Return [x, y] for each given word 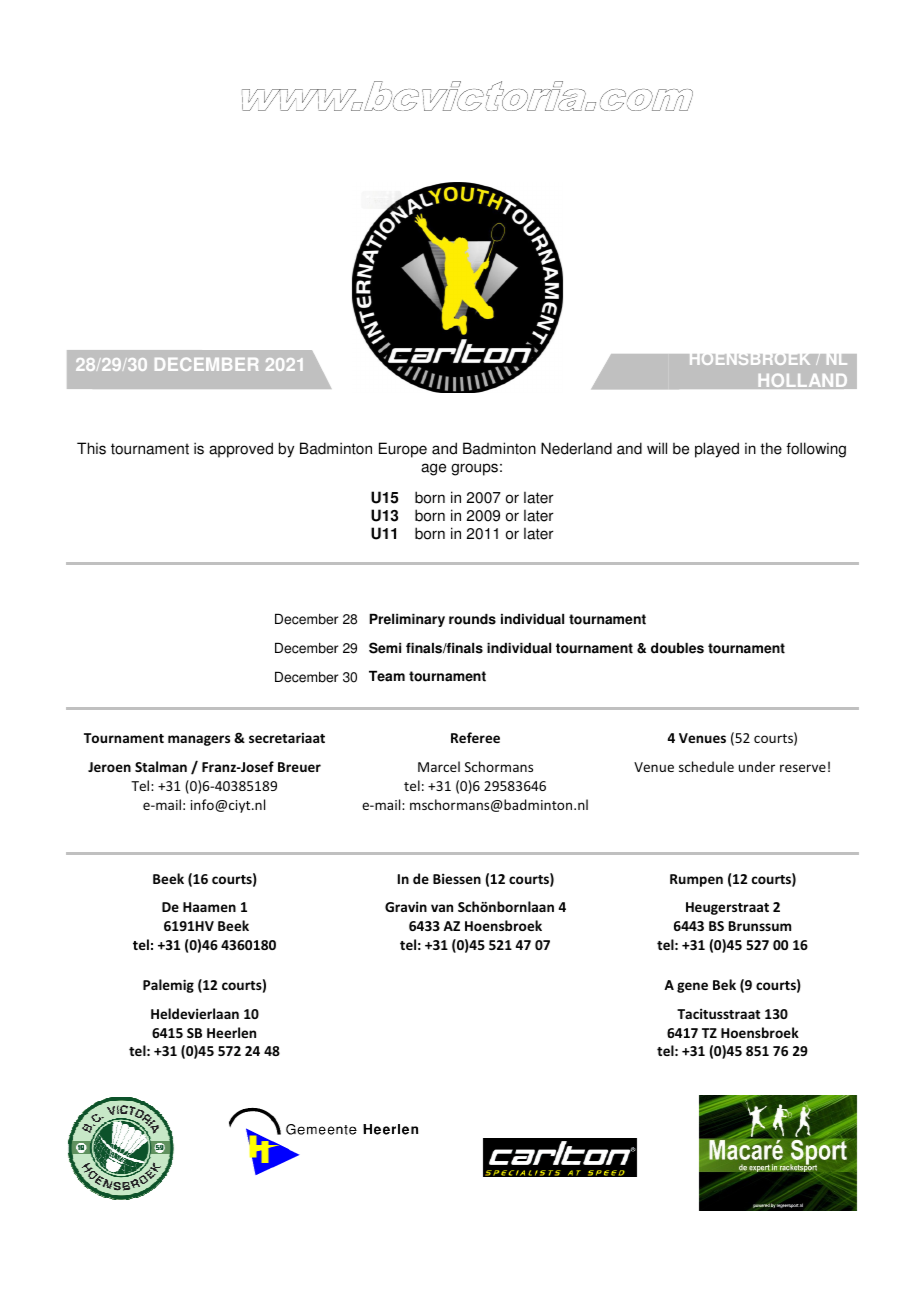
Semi [385, 648]
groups [474, 469]
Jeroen [109, 767]
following [816, 450]
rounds [472, 619]
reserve [803, 768]
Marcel [439, 766]
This [91, 448]
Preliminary [407, 620]
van [442, 908]
